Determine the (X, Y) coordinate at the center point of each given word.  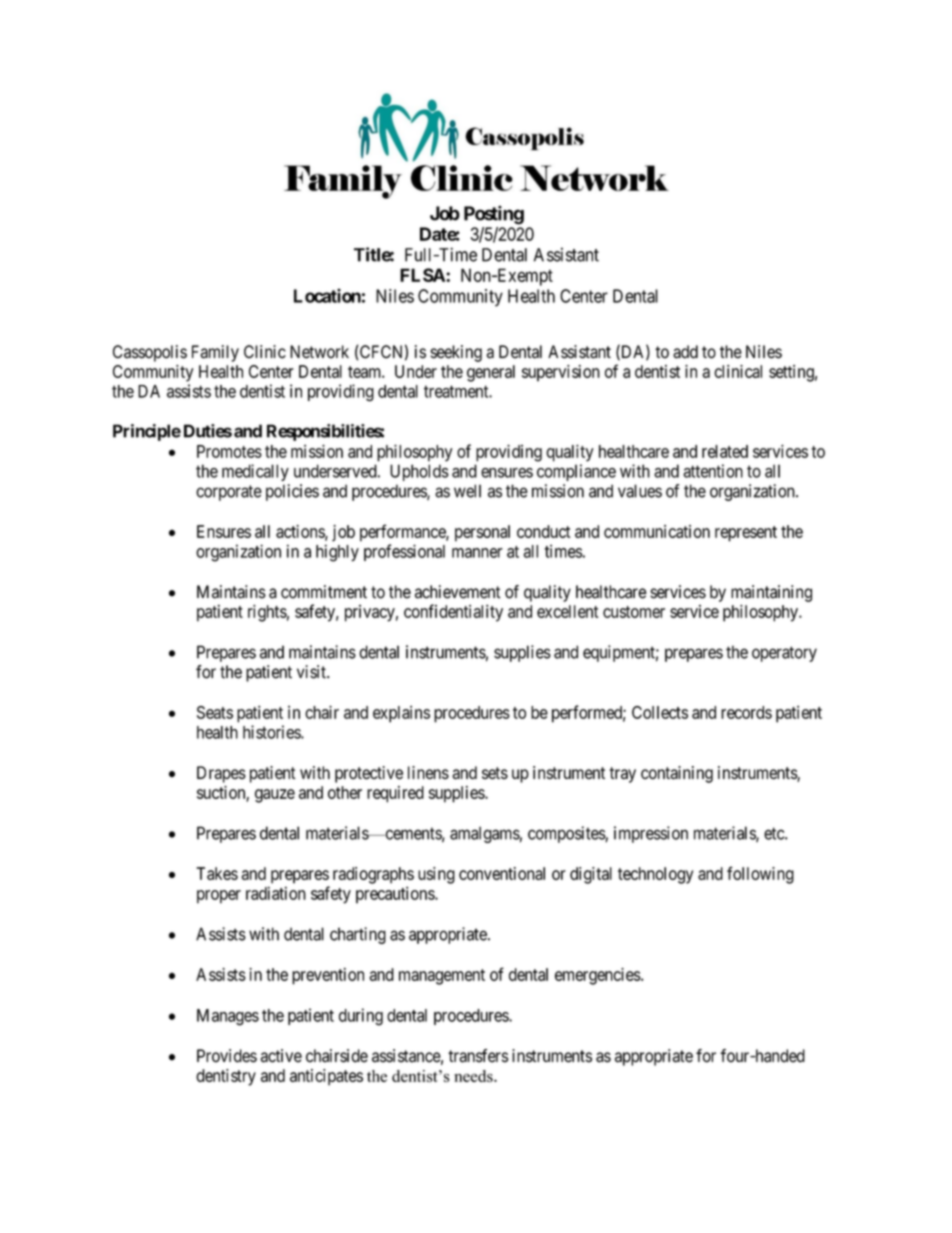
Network (319, 352)
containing (677, 774)
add (685, 352)
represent (746, 534)
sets (495, 773)
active (281, 1056)
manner (477, 553)
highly (337, 553)
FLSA (423, 275)
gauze (275, 796)
